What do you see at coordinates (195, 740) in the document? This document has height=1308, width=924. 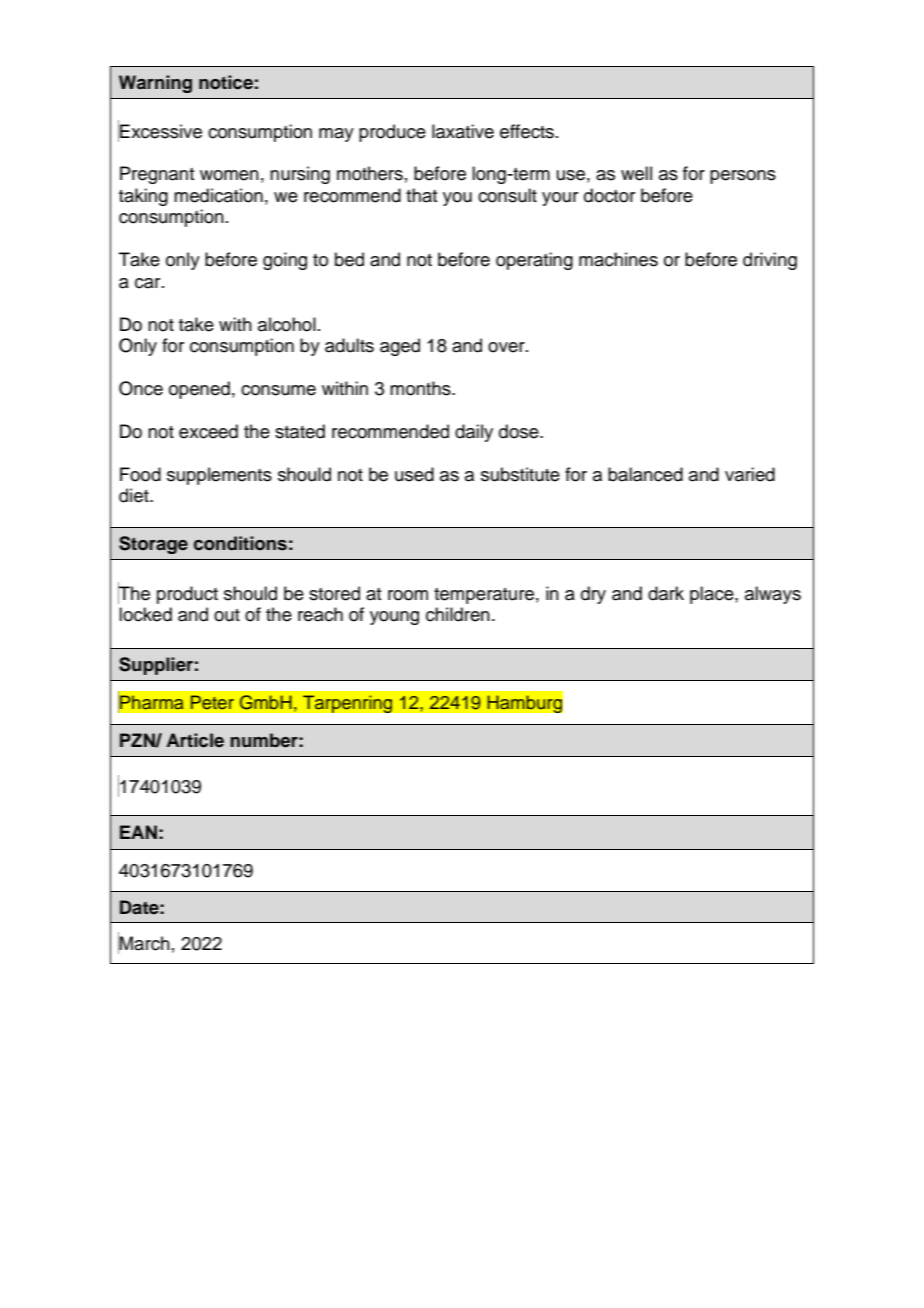 I see `Article` at bounding box center [195, 740].
